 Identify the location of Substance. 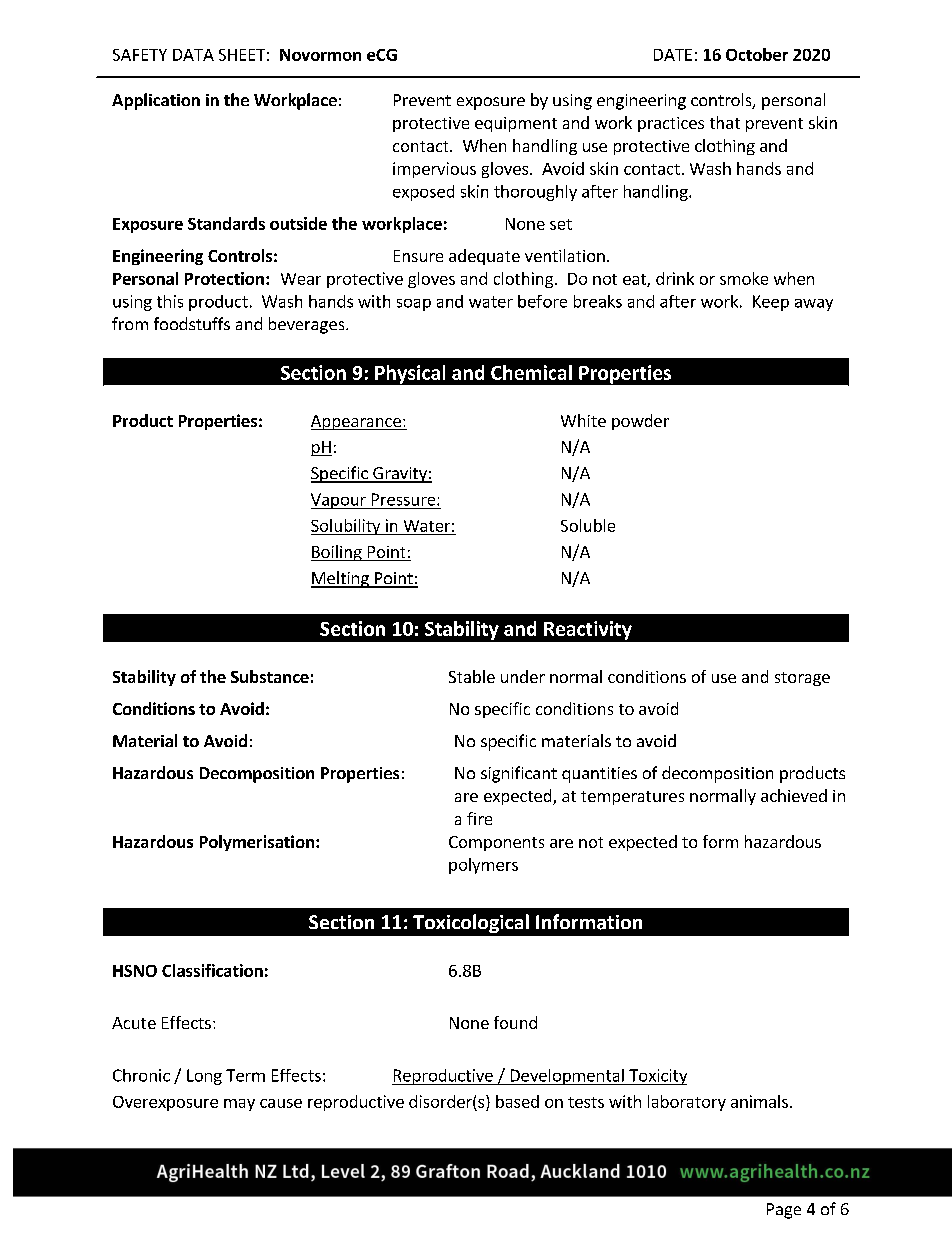
(270, 676).
